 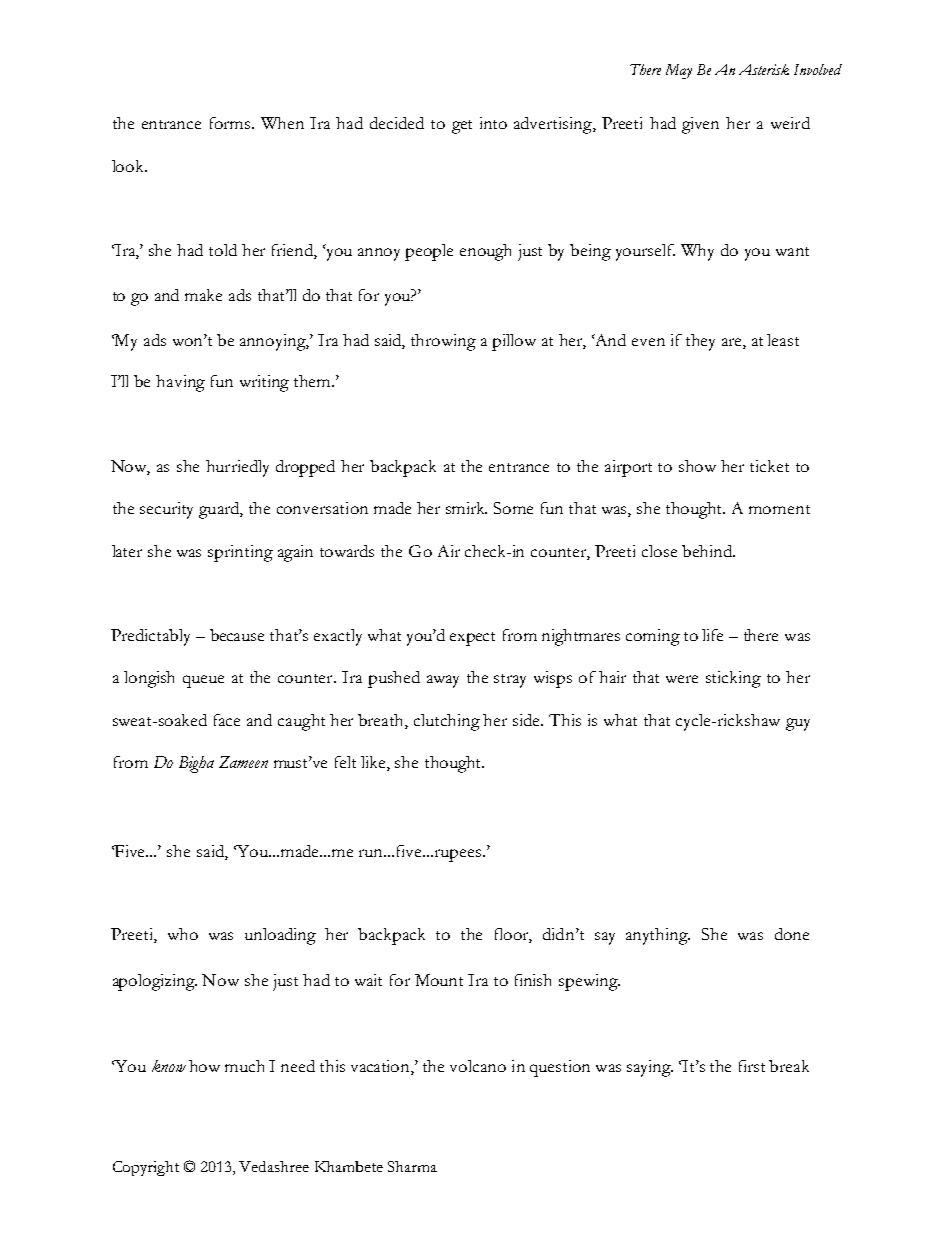 What do you see at coordinates (472, 639) in the screenshot?
I see `expect` at bounding box center [472, 639].
